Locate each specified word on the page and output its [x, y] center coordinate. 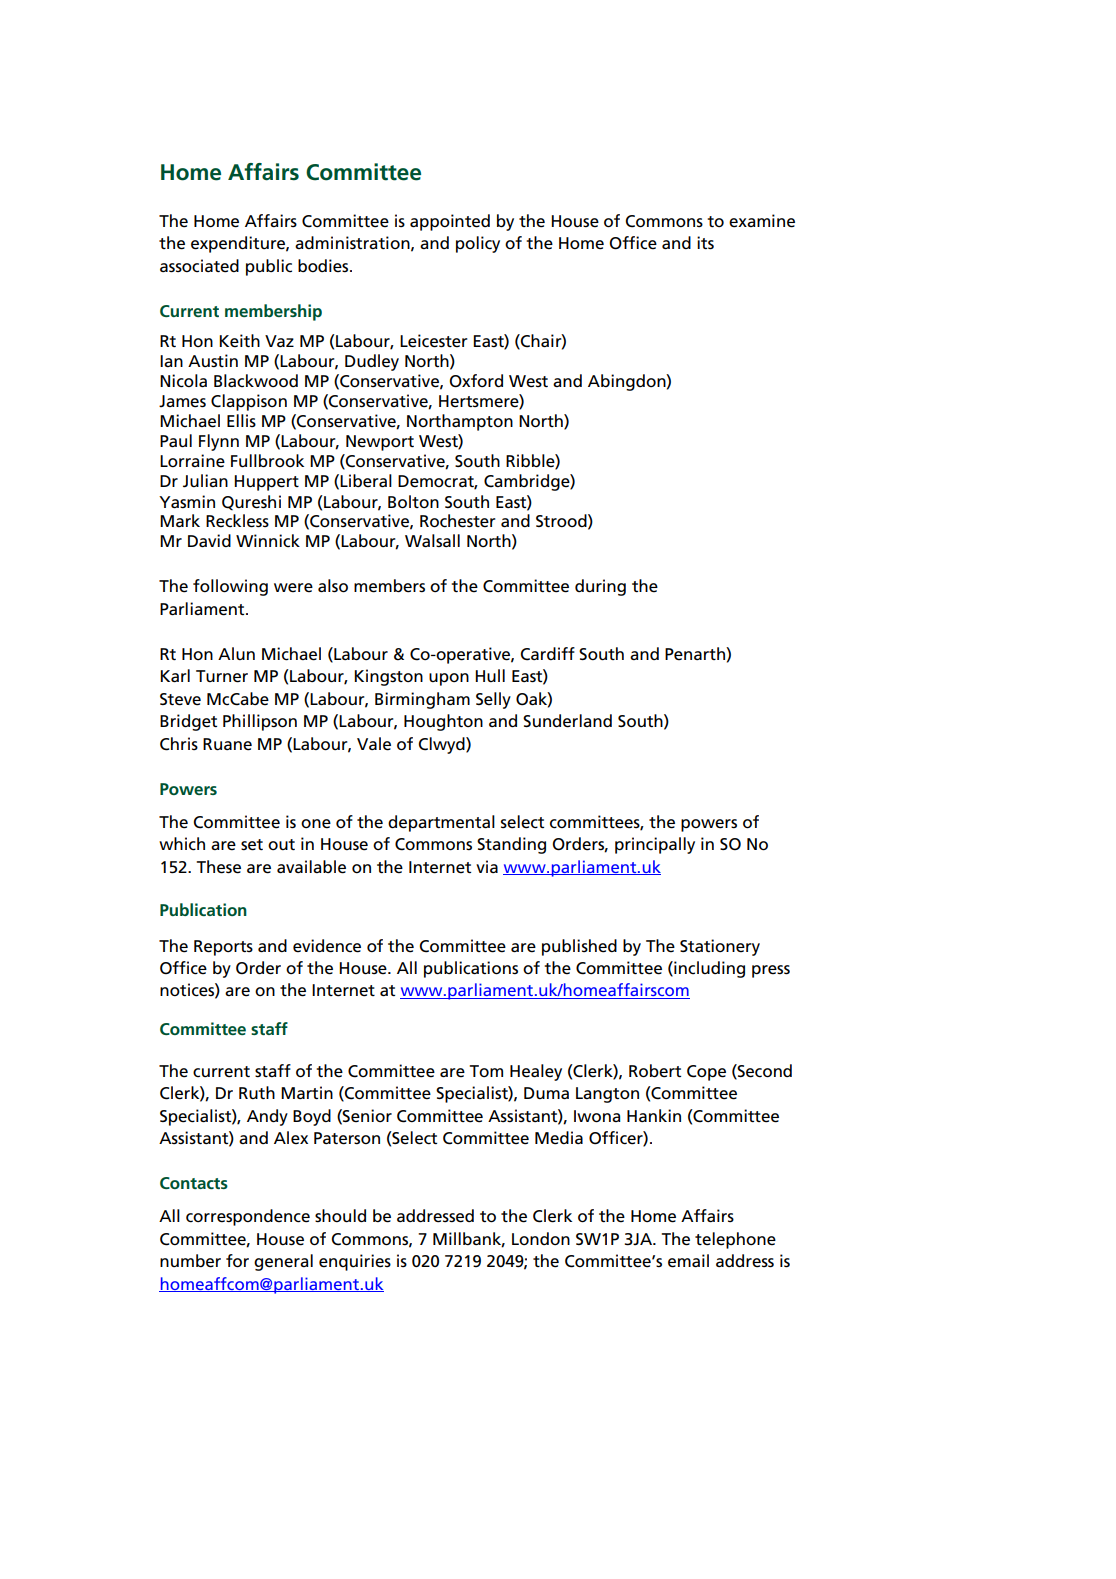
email [688, 1261]
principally [655, 845]
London [541, 1238]
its [705, 243]
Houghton [443, 722]
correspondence [248, 1217]
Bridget [188, 722]
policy [478, 244]
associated [199, 266]
